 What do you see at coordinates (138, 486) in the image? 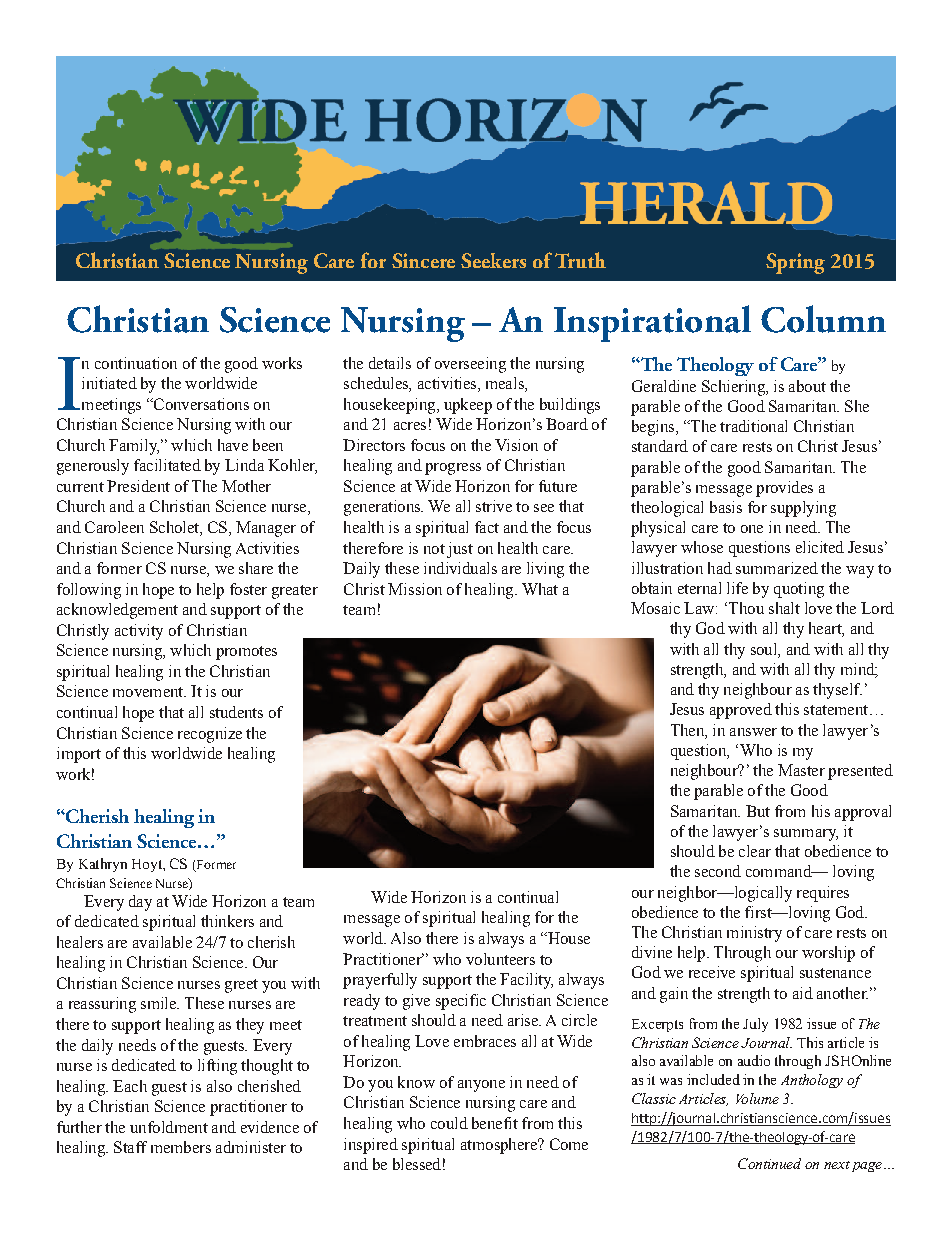
I see `President` at bounding box center [138, 486].
